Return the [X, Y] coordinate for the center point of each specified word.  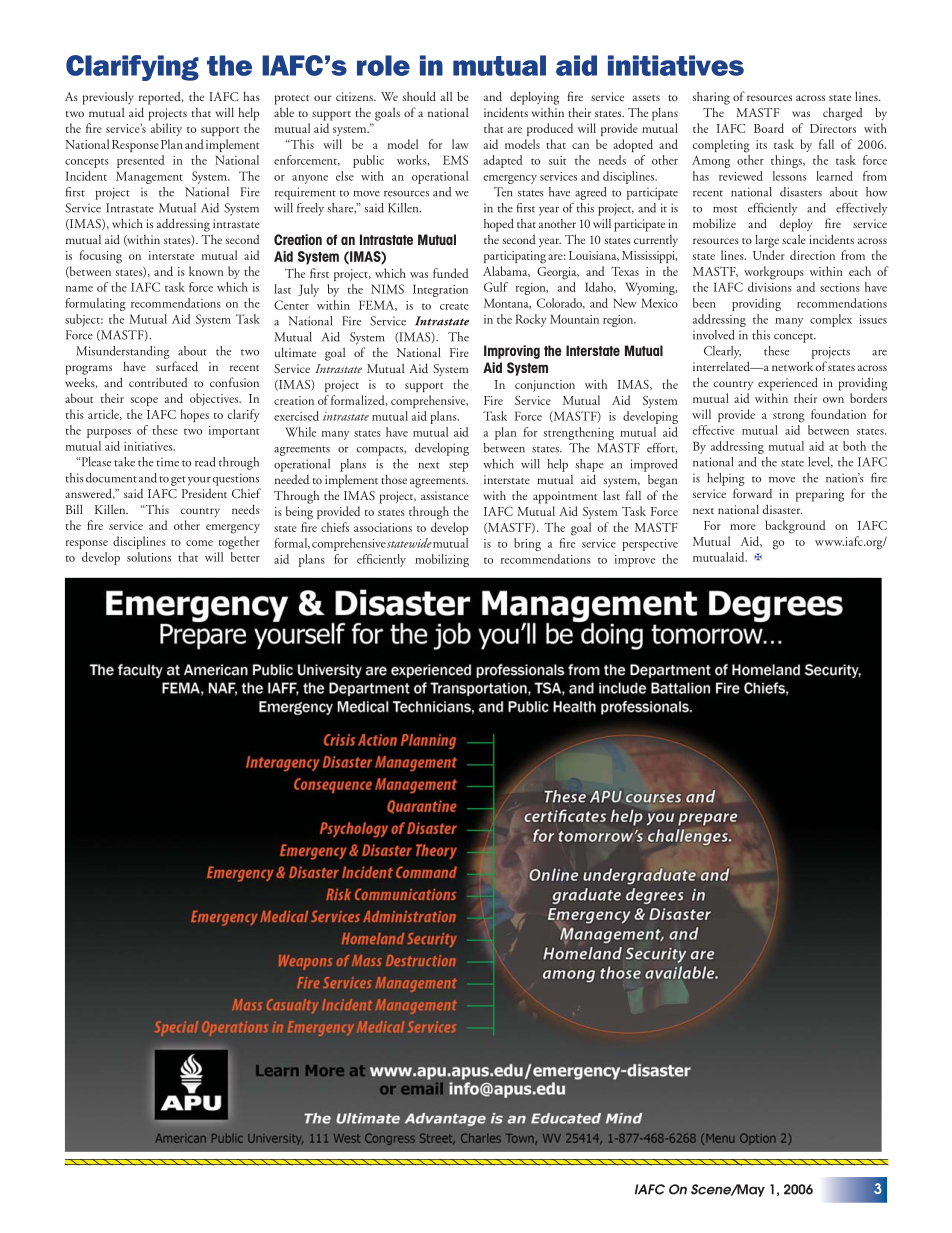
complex [831, 320]
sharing [711, 98]
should [419, 96]
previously [108, 98]
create [454, 306]
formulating [96, 304]
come [199, 543]
